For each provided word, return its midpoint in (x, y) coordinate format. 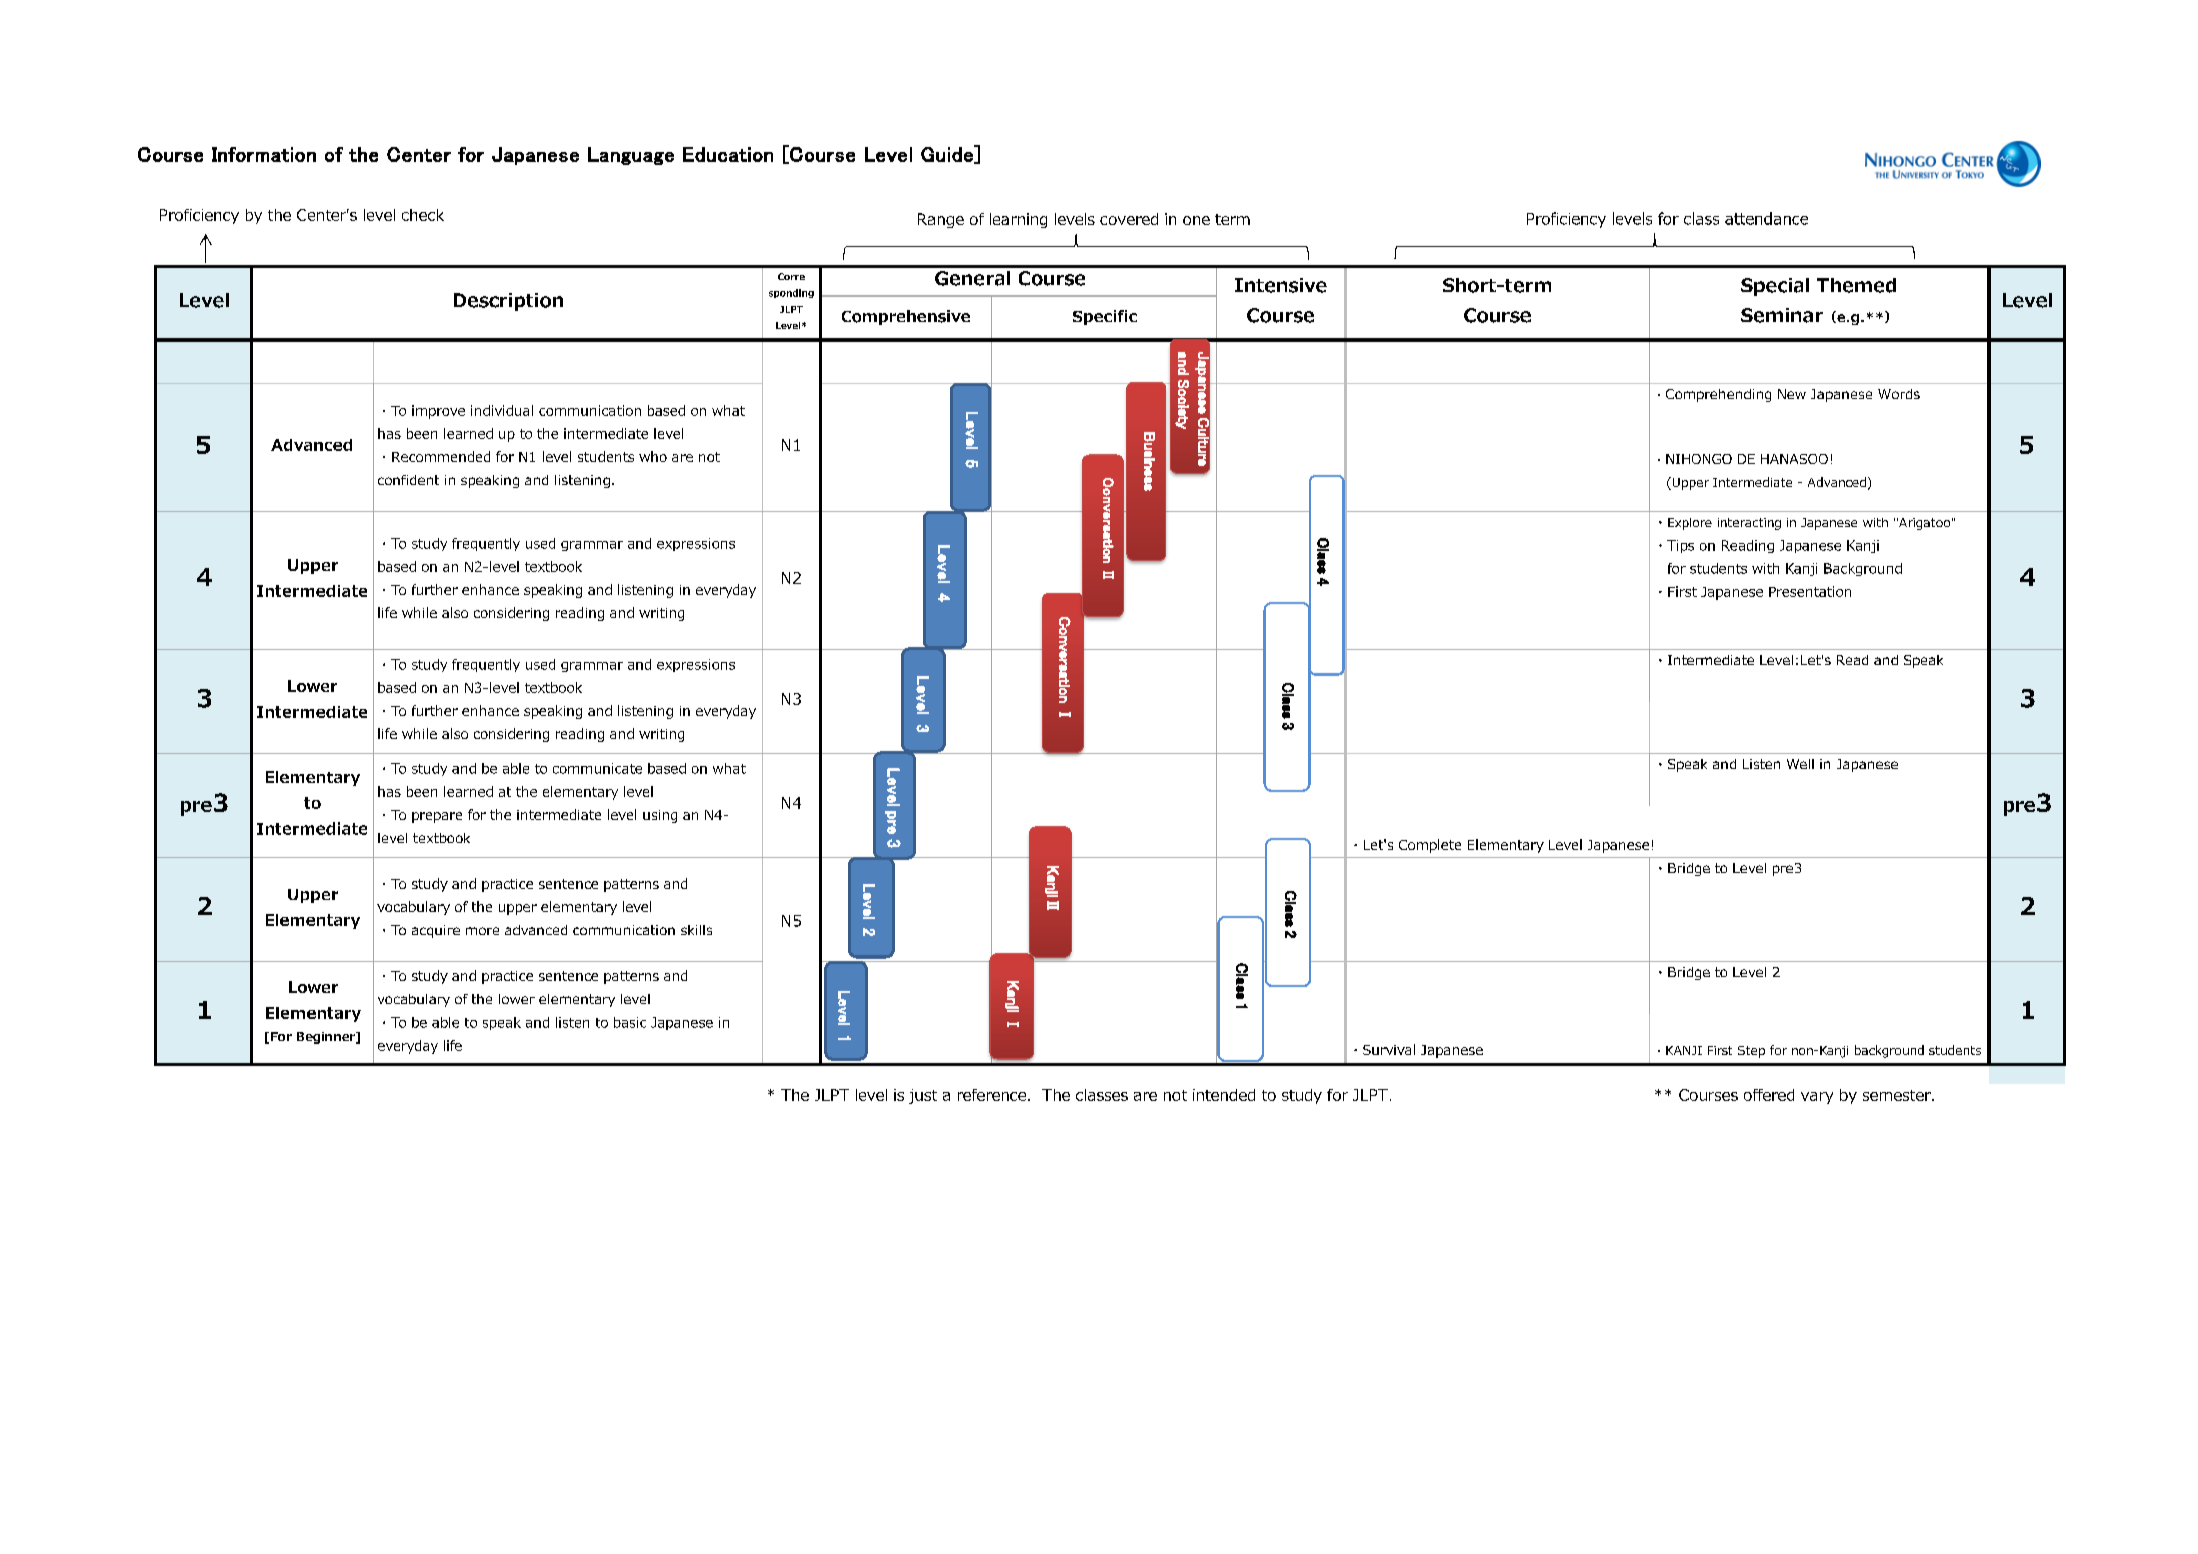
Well (1800, 764)
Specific (1105, 317)
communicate (597, 768)
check (423, 215)
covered (1129, 219)
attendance (1766, 218)
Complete (1430, 846)
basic (630, 1022)
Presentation (1810, 591)
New (1792, 394)
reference (993, 1095)
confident (408, 480)
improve (438, 412)
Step (1751, 1052)
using (660, 816)
